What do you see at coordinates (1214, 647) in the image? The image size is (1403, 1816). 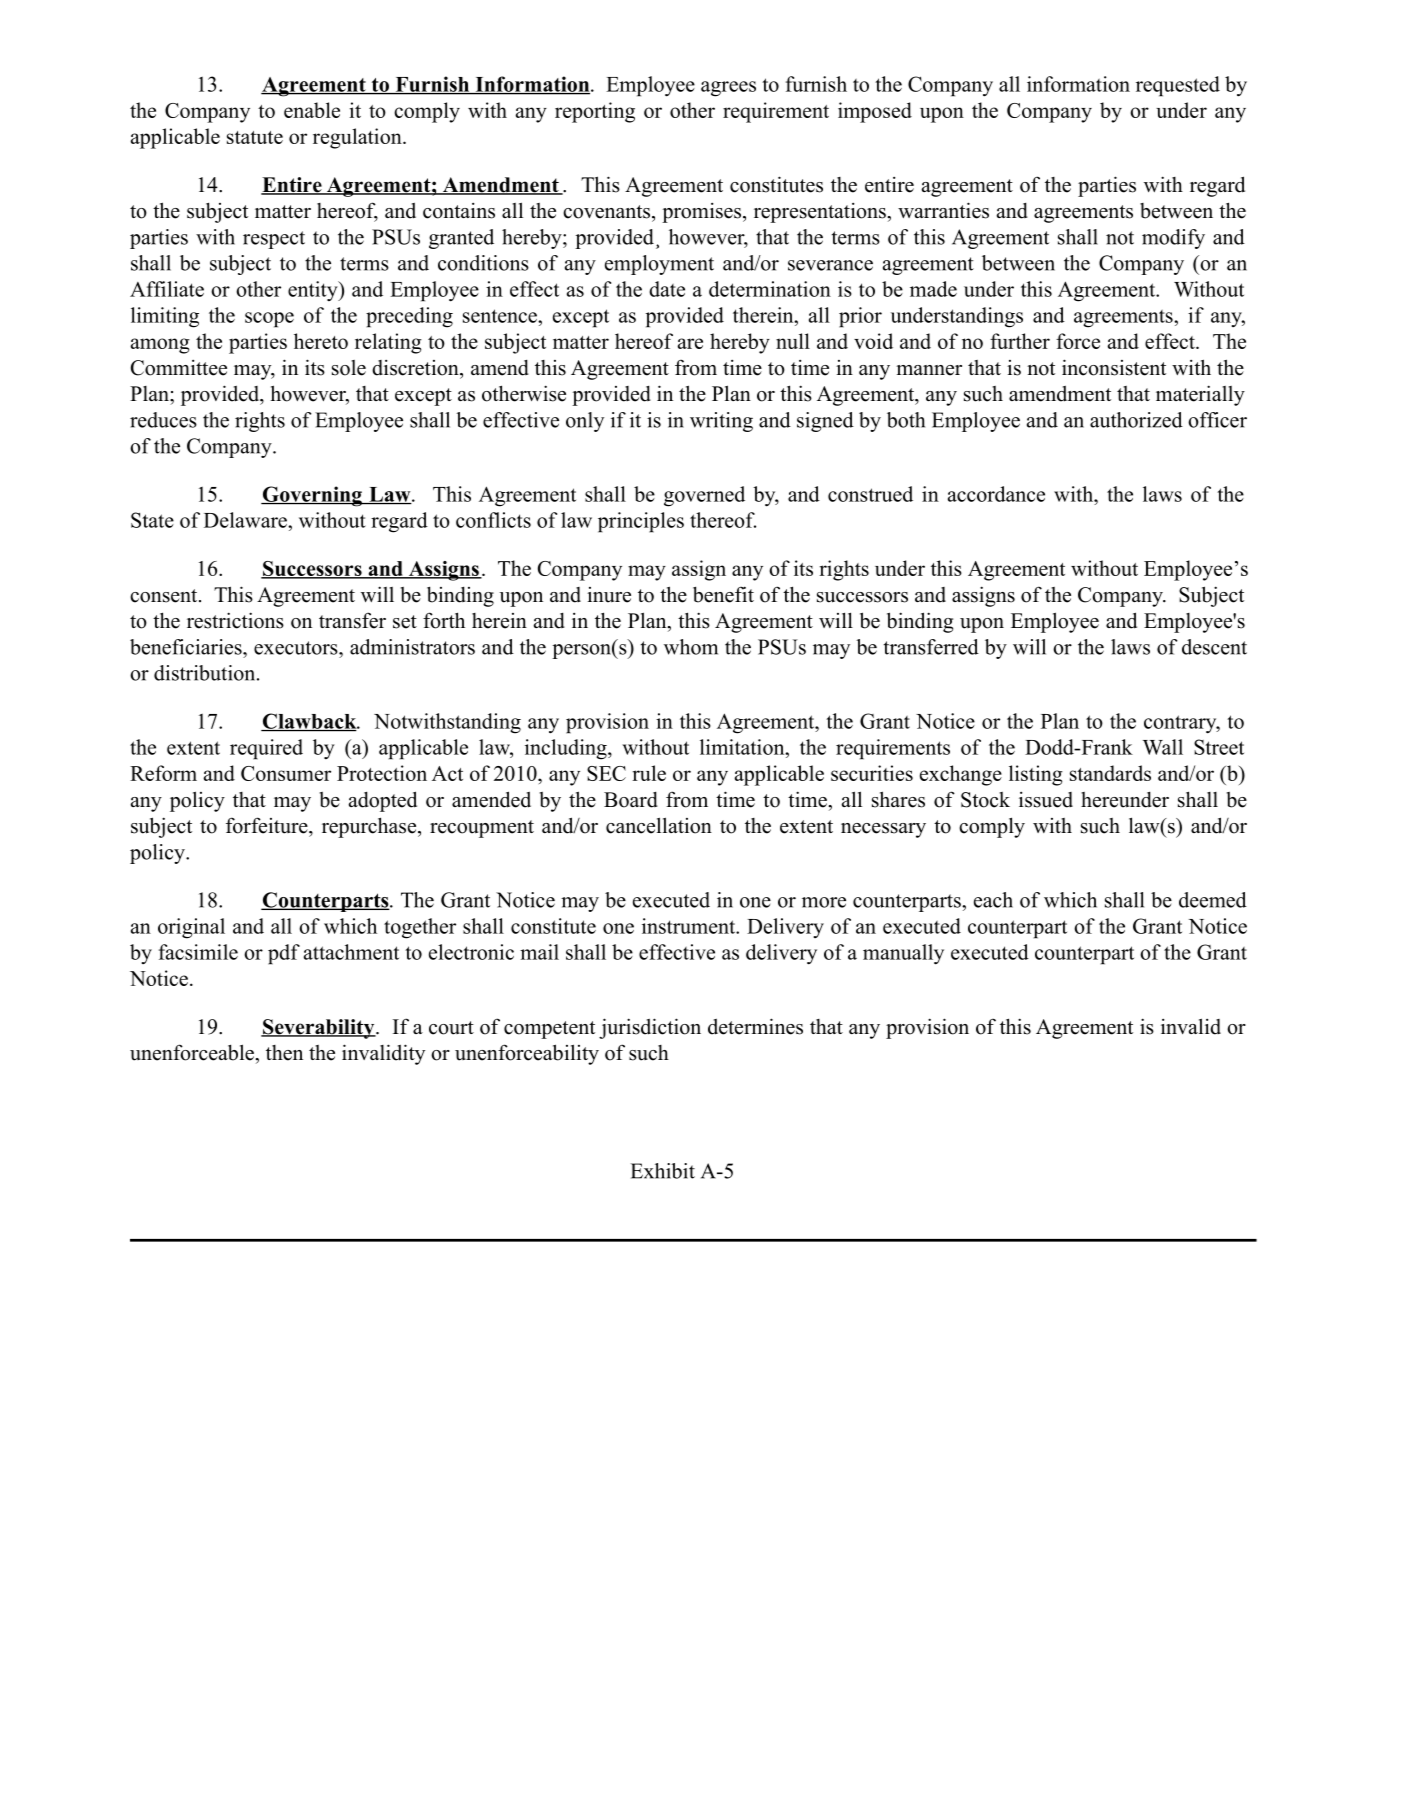 I see `descent` at bounding box center [1214, 647].
